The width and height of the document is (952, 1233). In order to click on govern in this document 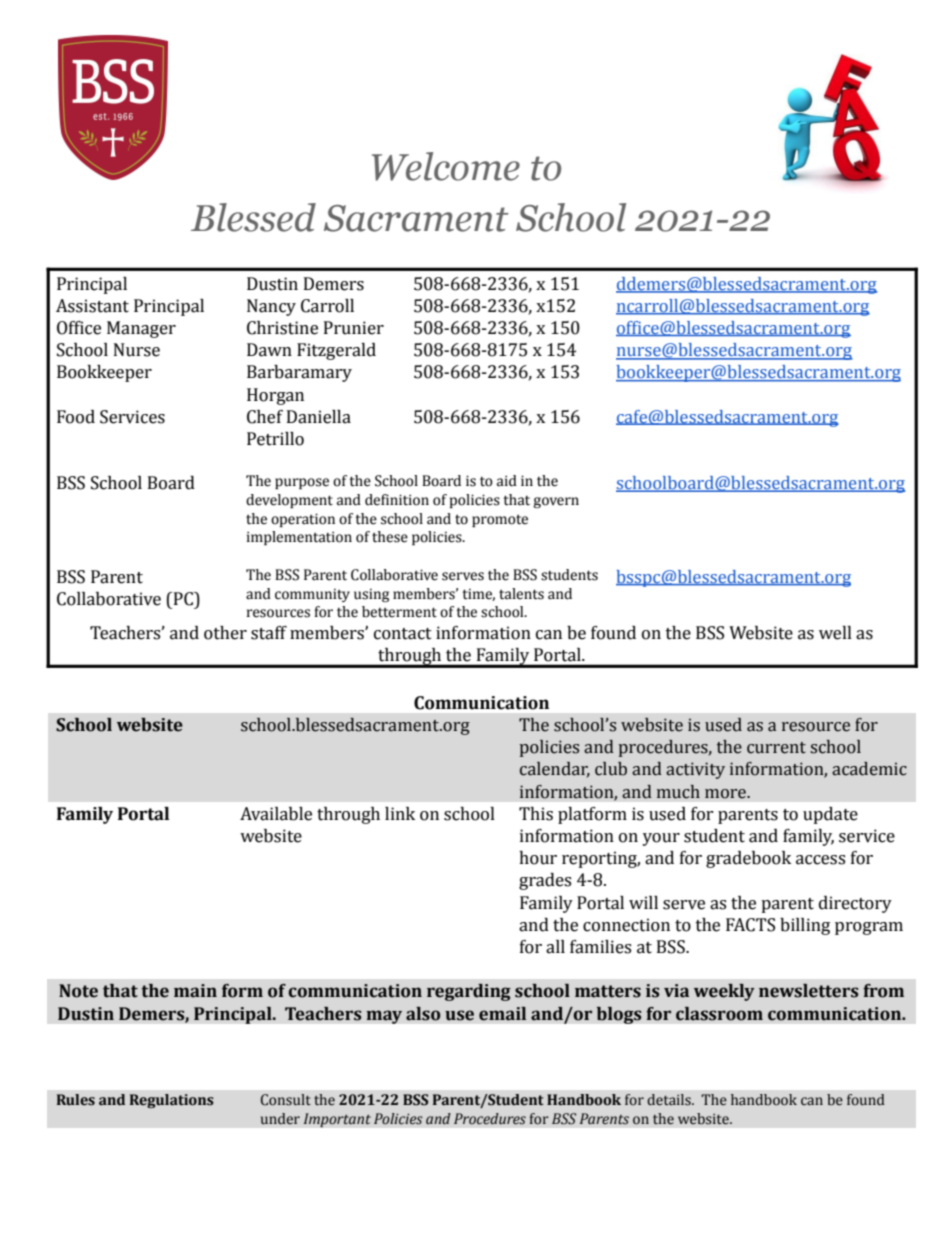, I will do `click(556, 502)`.
